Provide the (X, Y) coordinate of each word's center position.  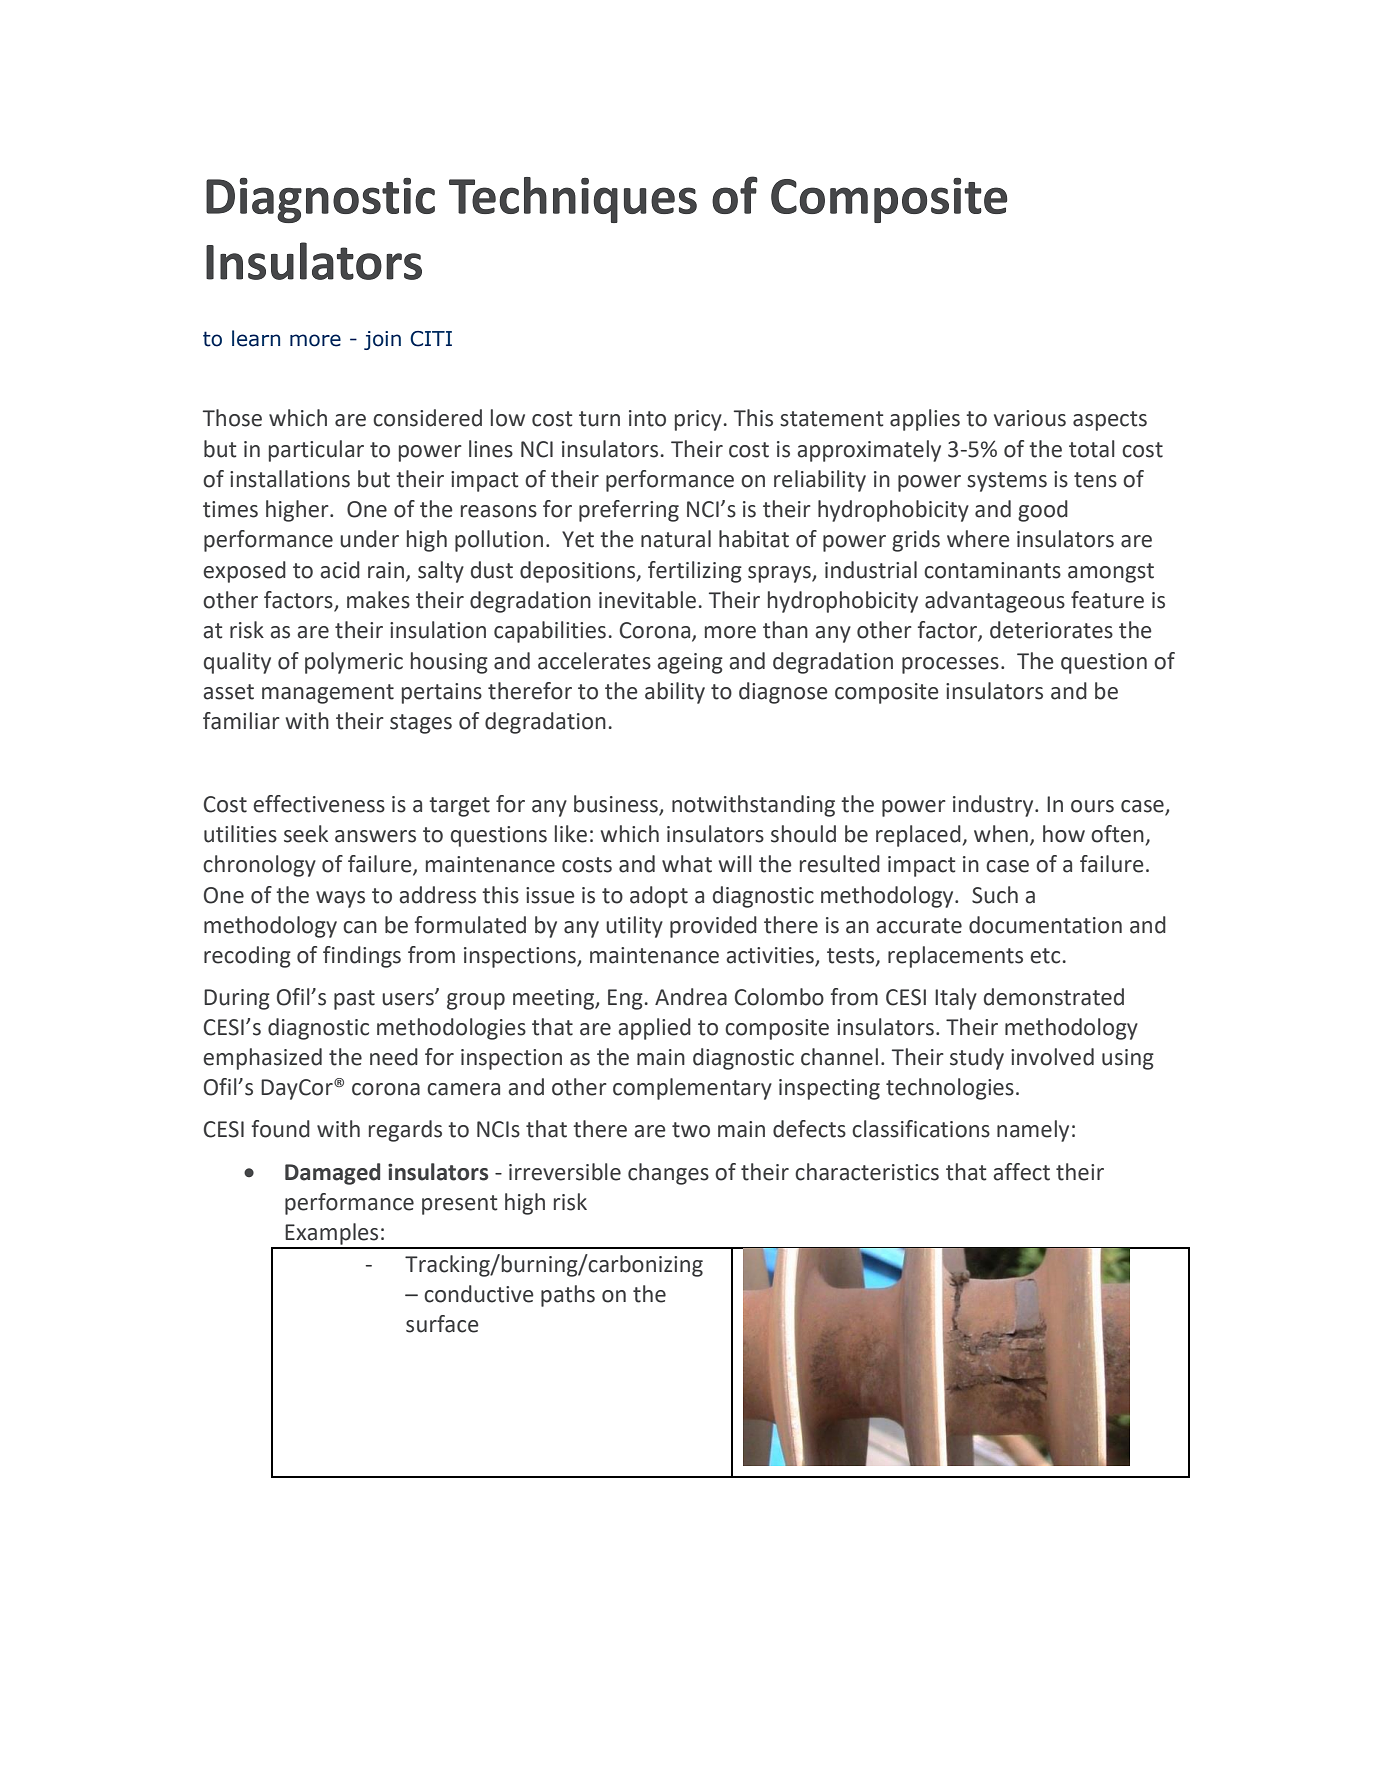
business (617, 805)
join (382, 340)
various (1030, 418)
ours (1092, 806)
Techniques (573, 200)
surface (442, 1324)
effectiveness (319, 804)
